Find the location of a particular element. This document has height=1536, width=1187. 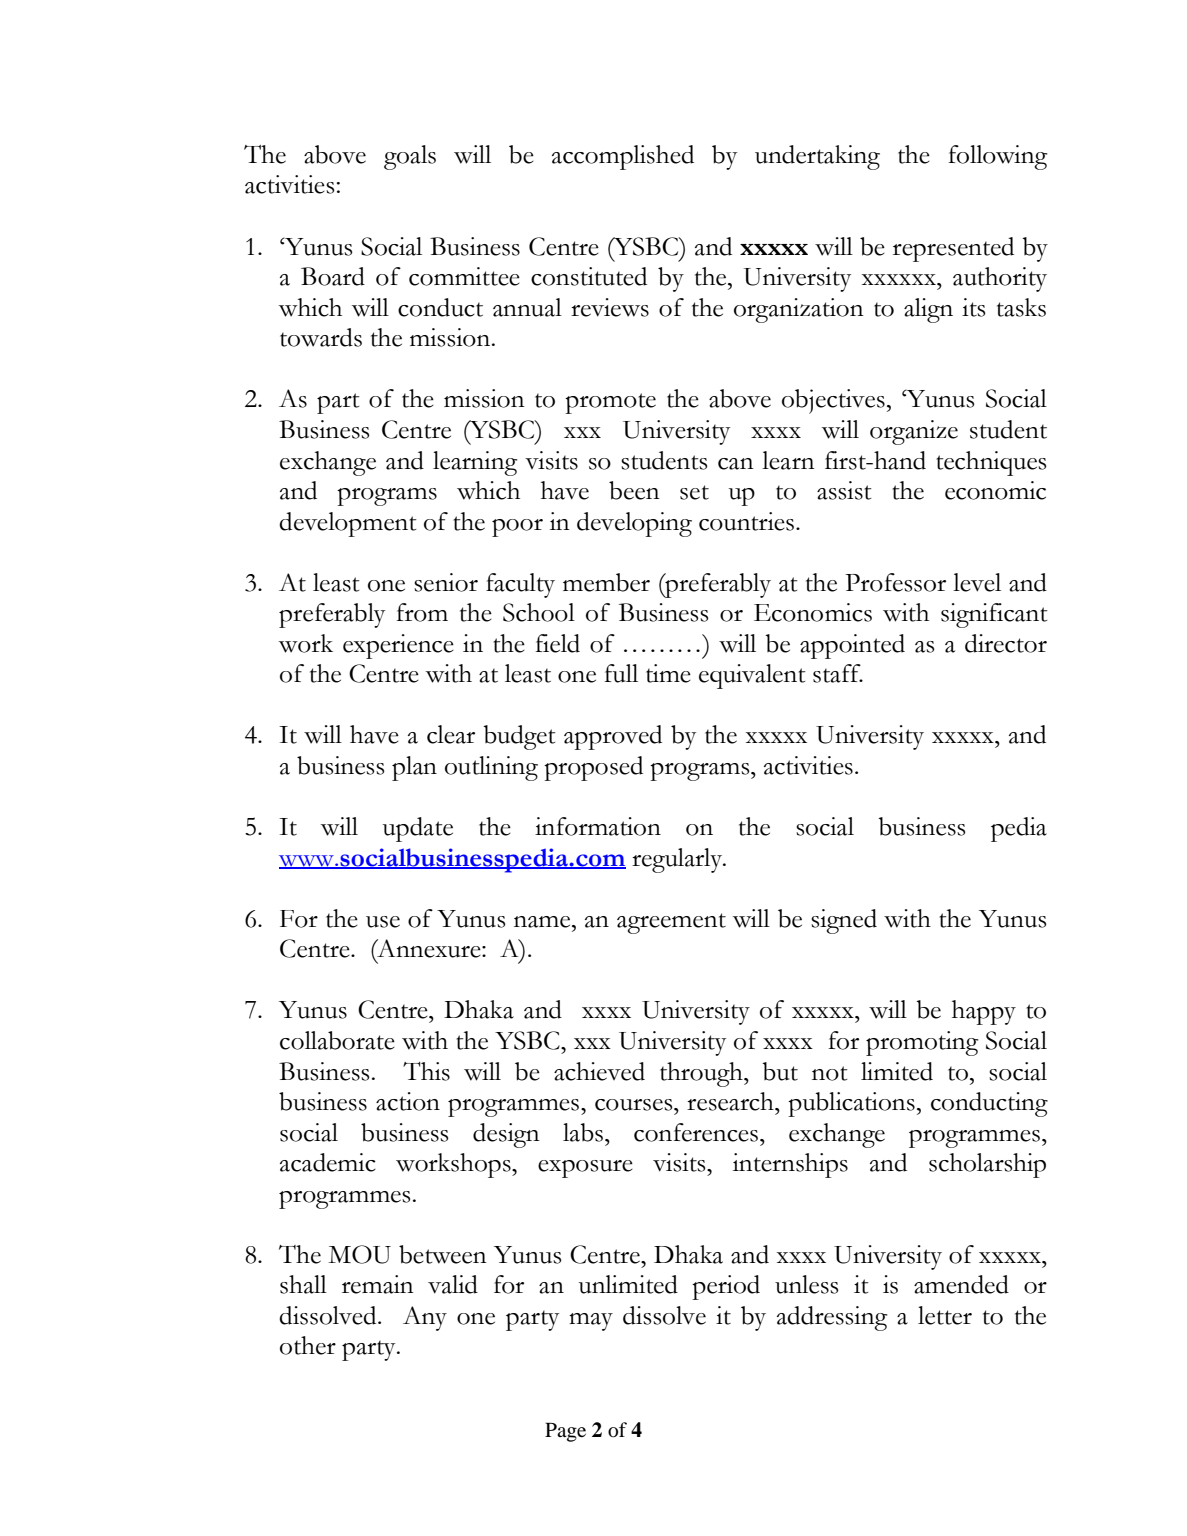

experience is located at coordinates (398, 646).
